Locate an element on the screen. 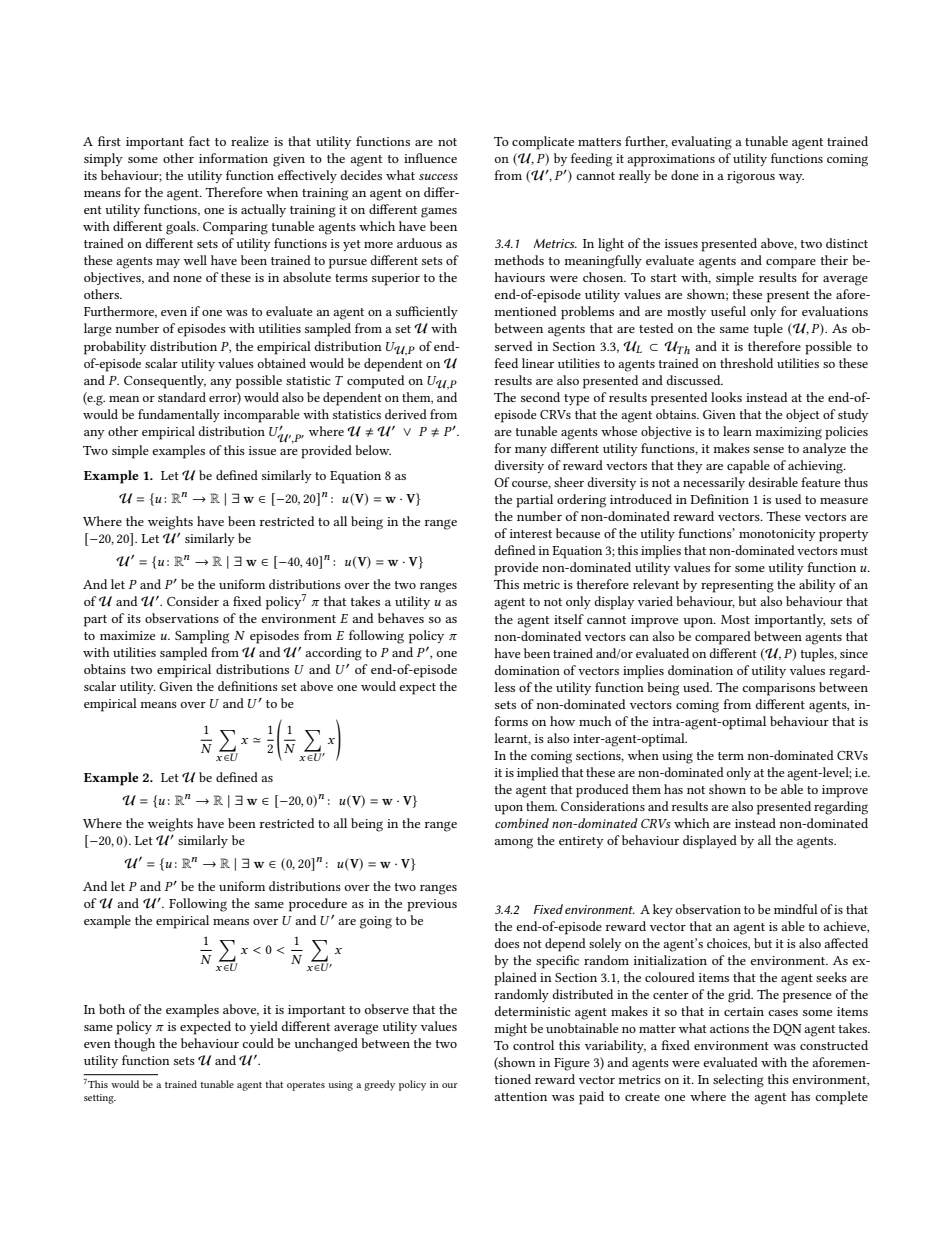 Image resolution: width=952 pixels, height=1233 pixels. comparisons is located at coordinates (778, 689).
